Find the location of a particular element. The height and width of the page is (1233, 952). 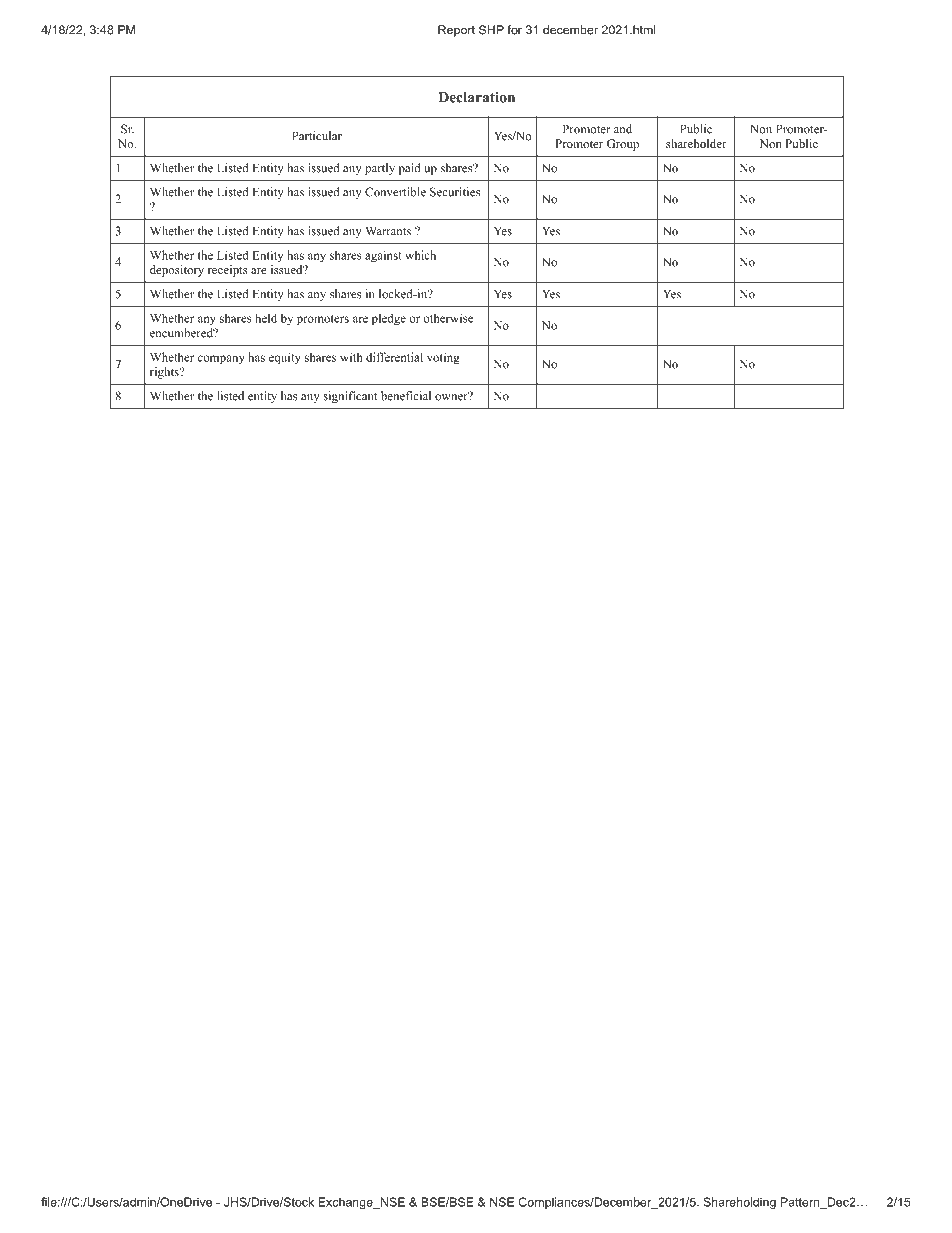

for is located at coordinates (514, 30).
